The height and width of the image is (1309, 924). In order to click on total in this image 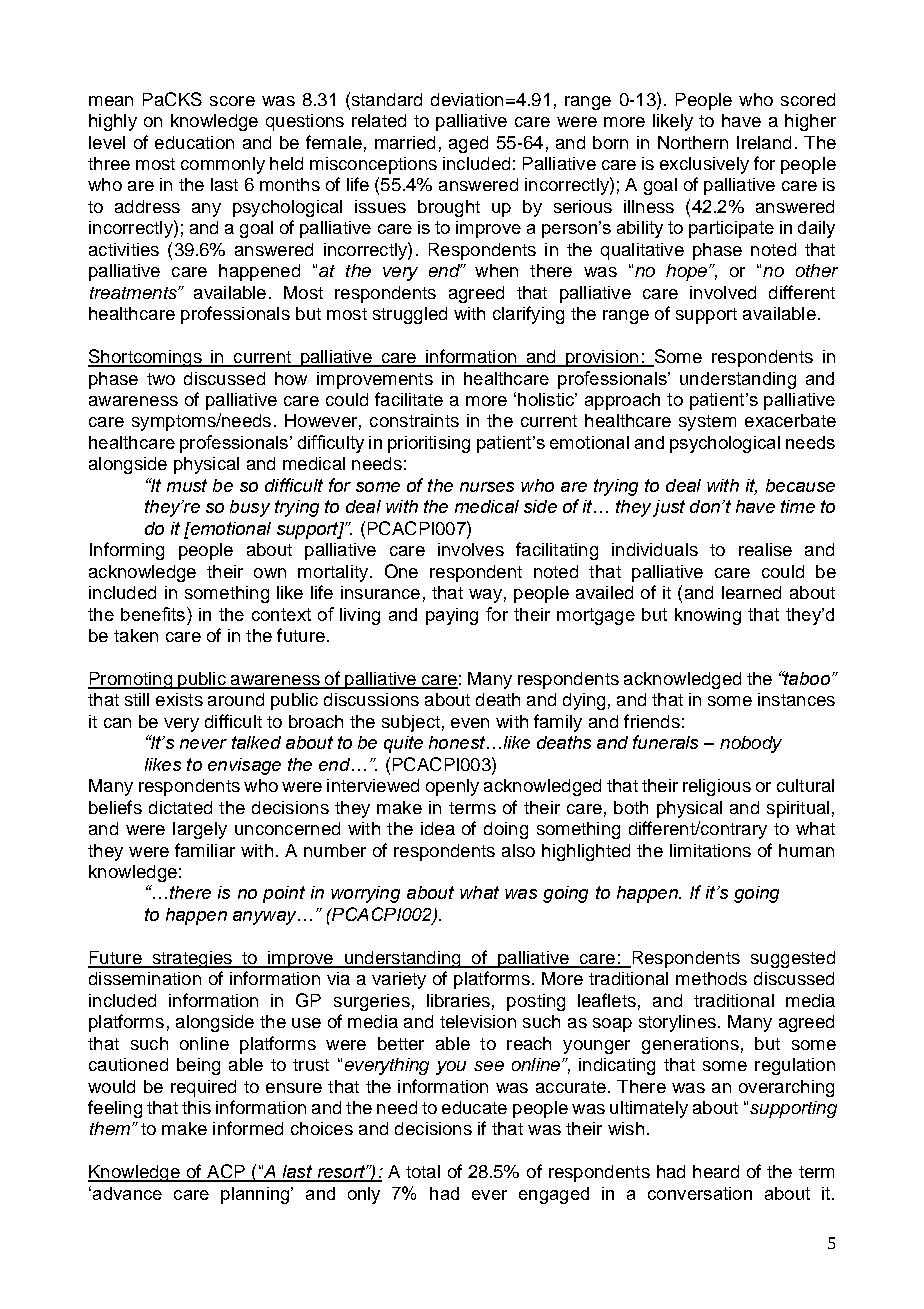, I will do `click(423, 1171)`.
